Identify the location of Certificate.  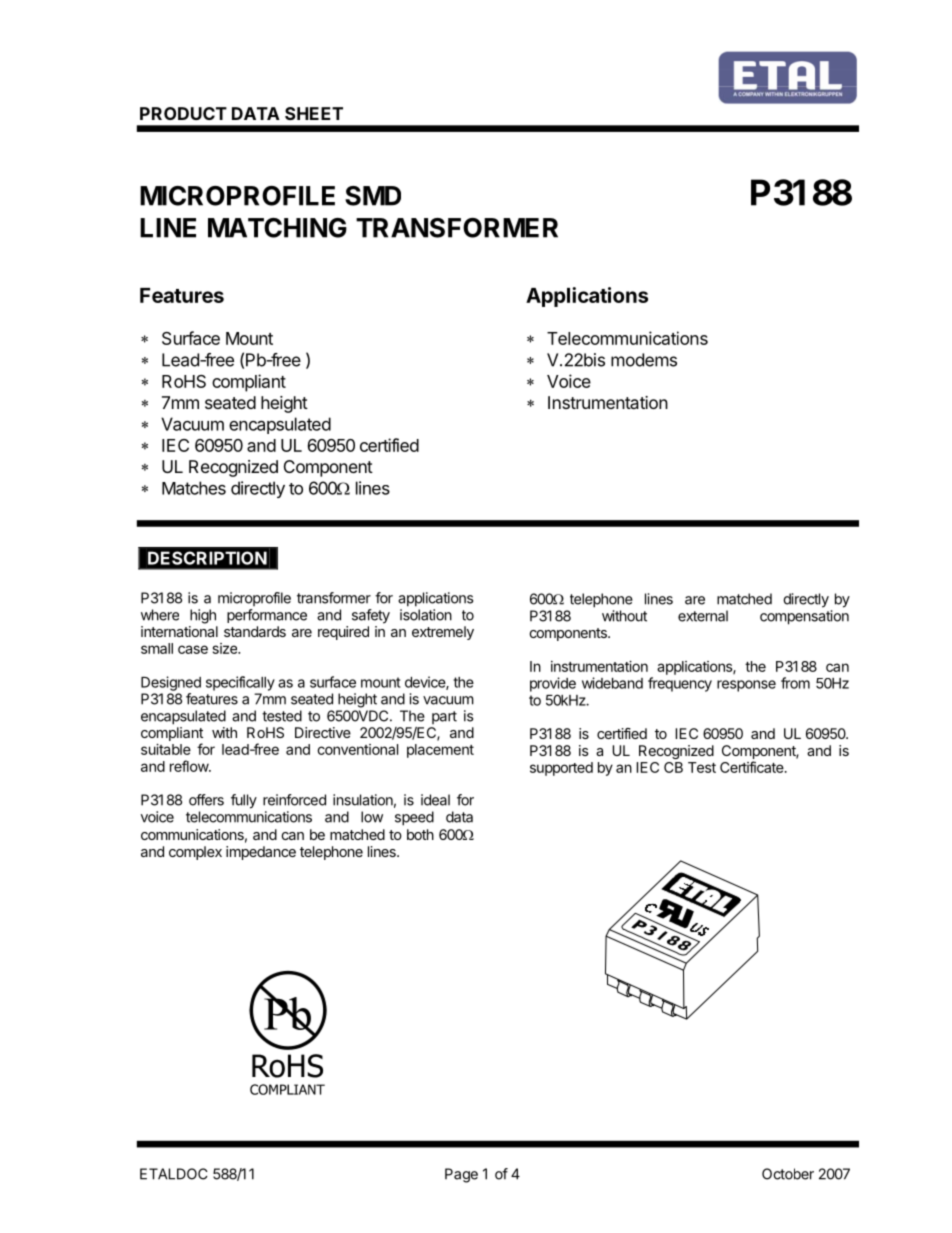
(753, 767).
